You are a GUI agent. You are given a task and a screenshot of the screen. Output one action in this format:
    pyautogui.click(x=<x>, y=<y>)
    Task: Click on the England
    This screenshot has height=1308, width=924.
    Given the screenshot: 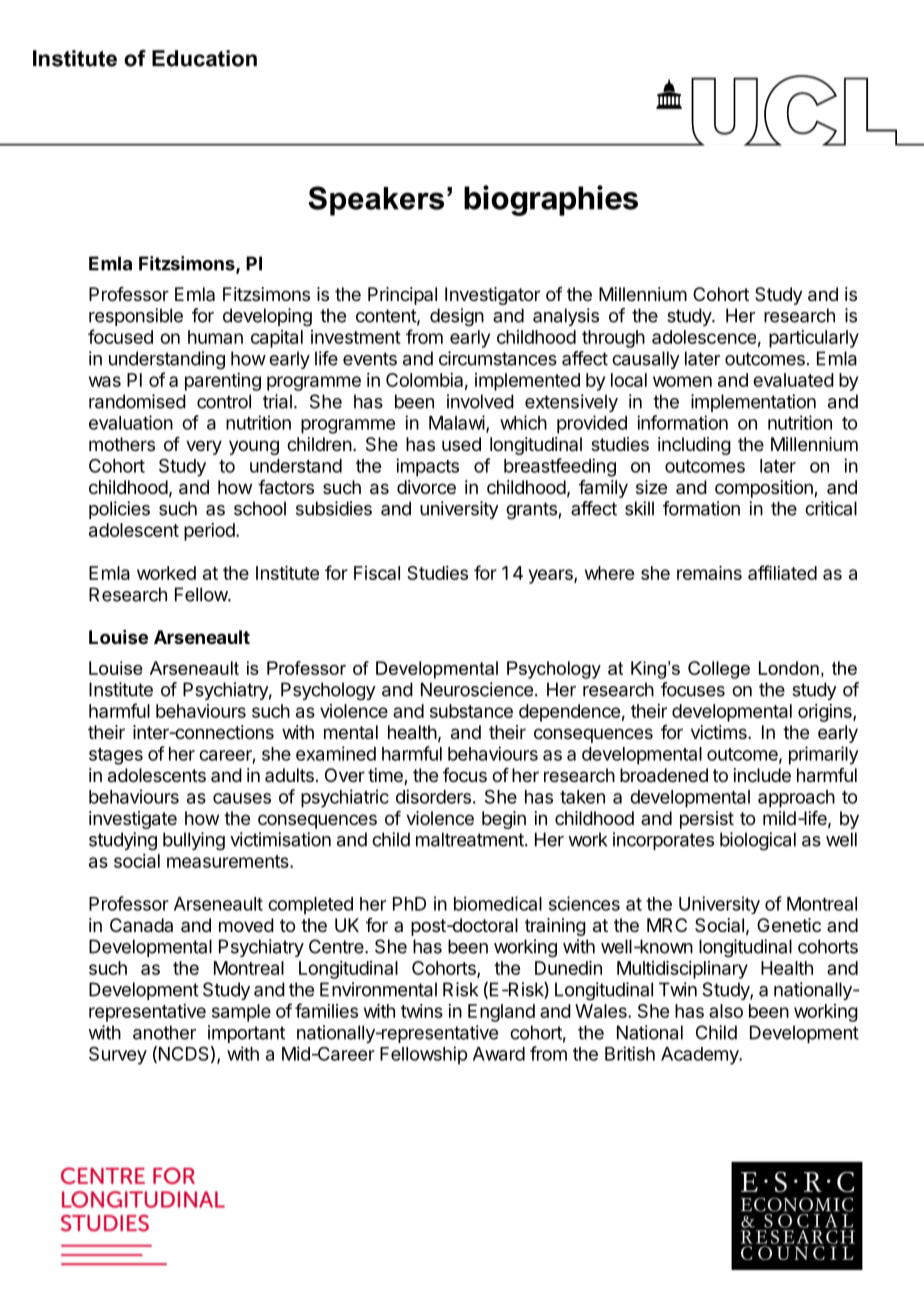 What is the action you would take?
    pyautogui.click(x=501, y=1013)
